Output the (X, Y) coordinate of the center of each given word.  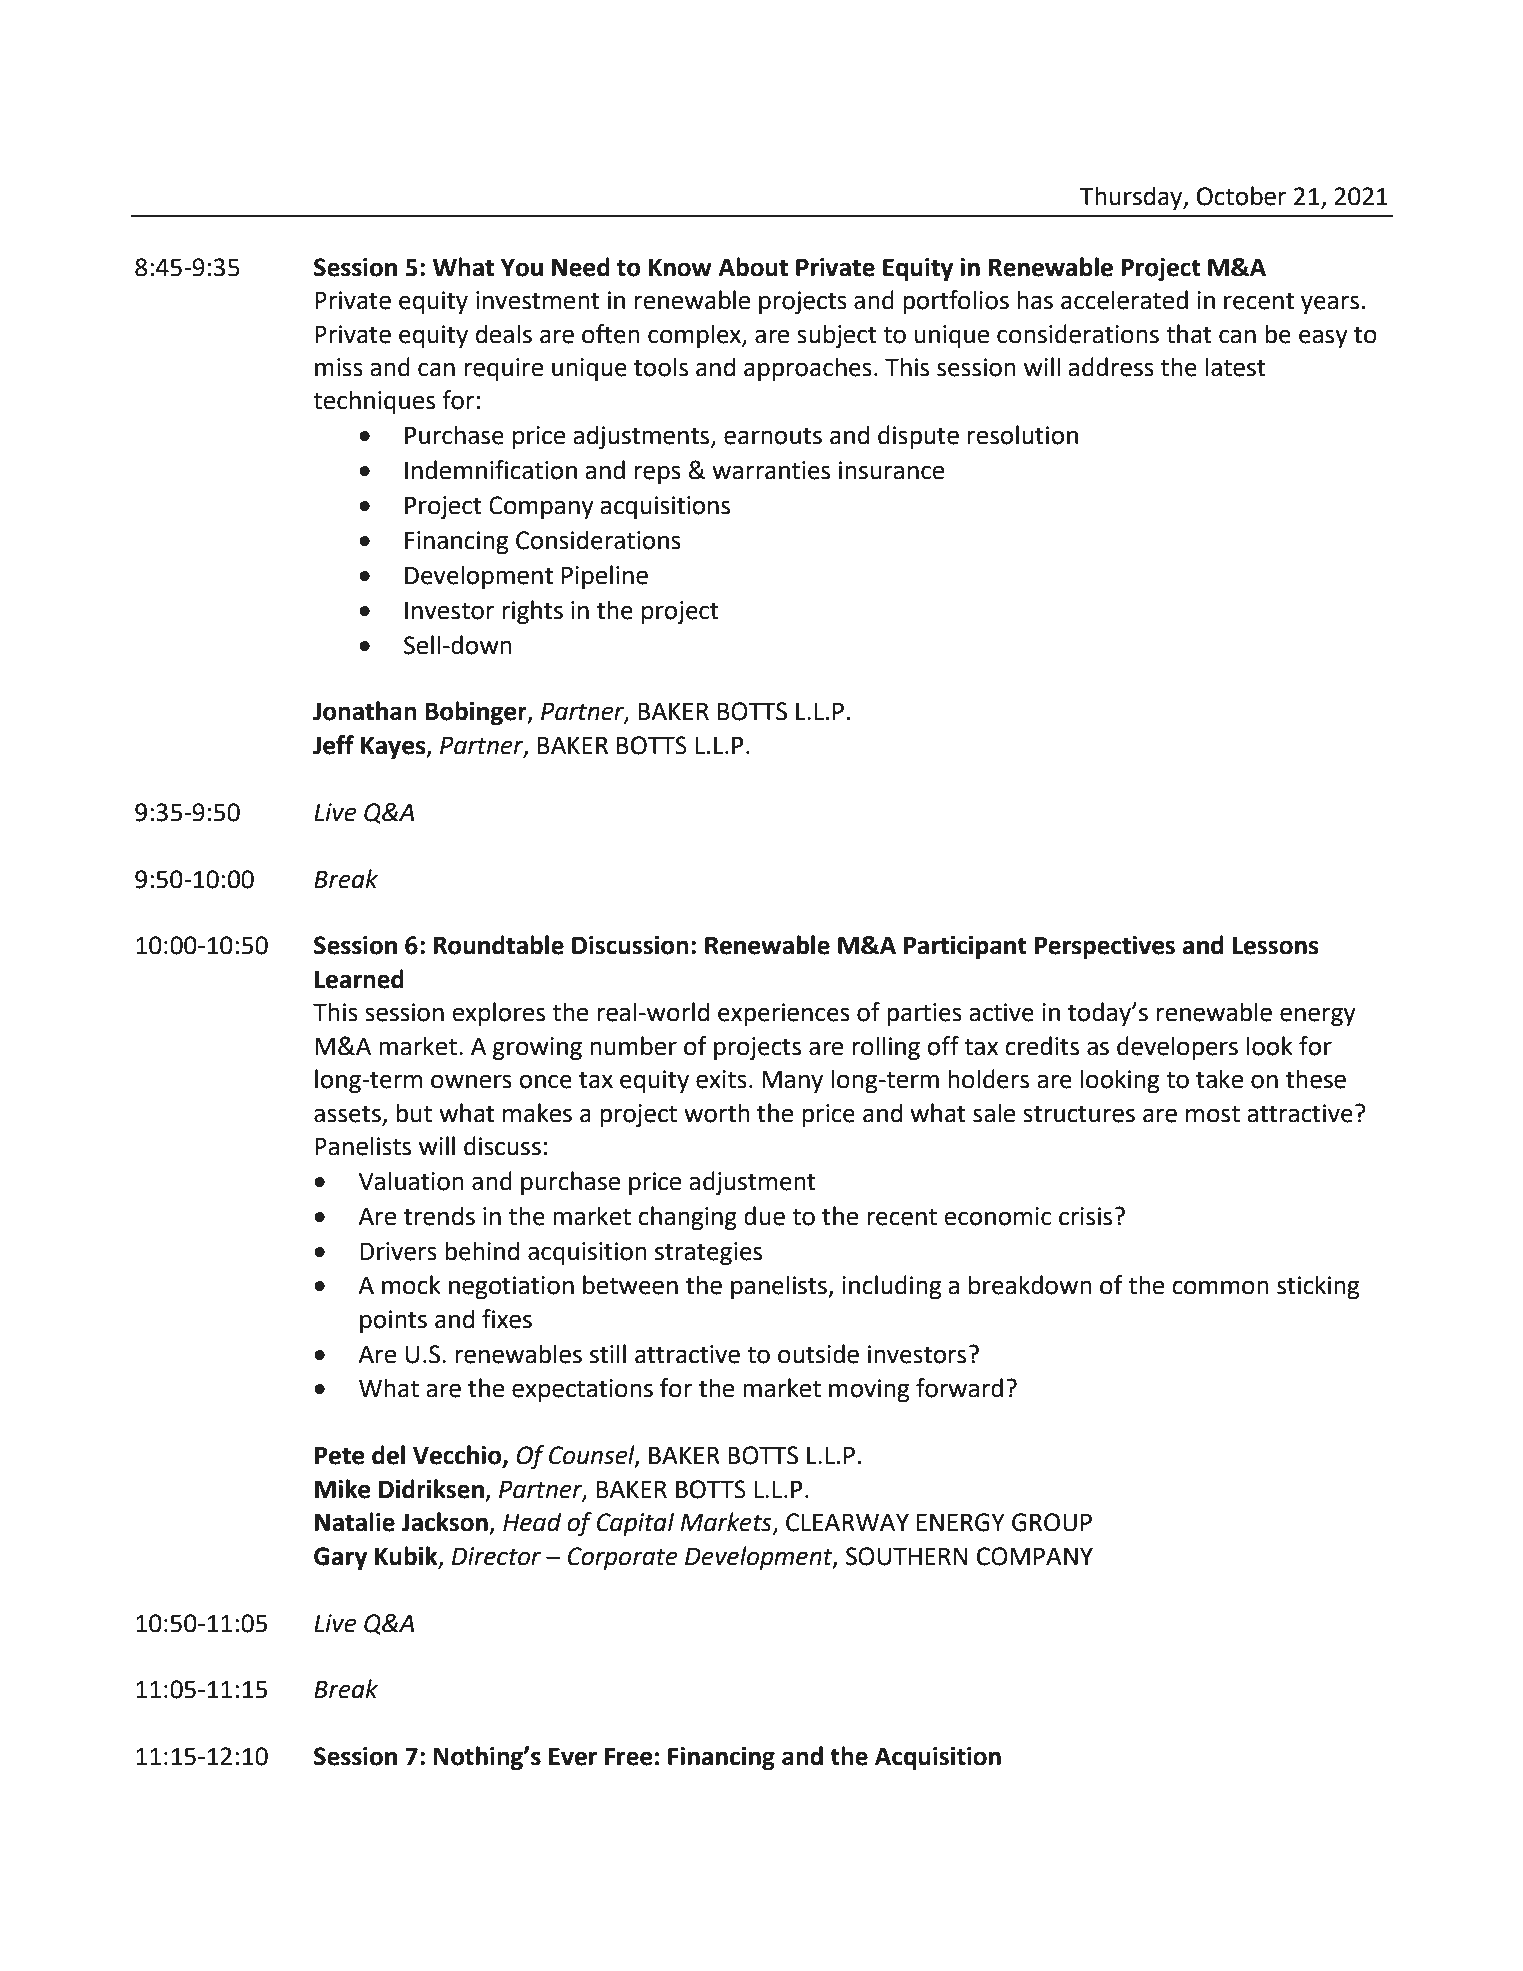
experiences (784, 1014)
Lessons (1276, 946)
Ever (573, 1756)
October (1242, 196)
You (522, 268)
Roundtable (498, 945)
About (753, 267)
